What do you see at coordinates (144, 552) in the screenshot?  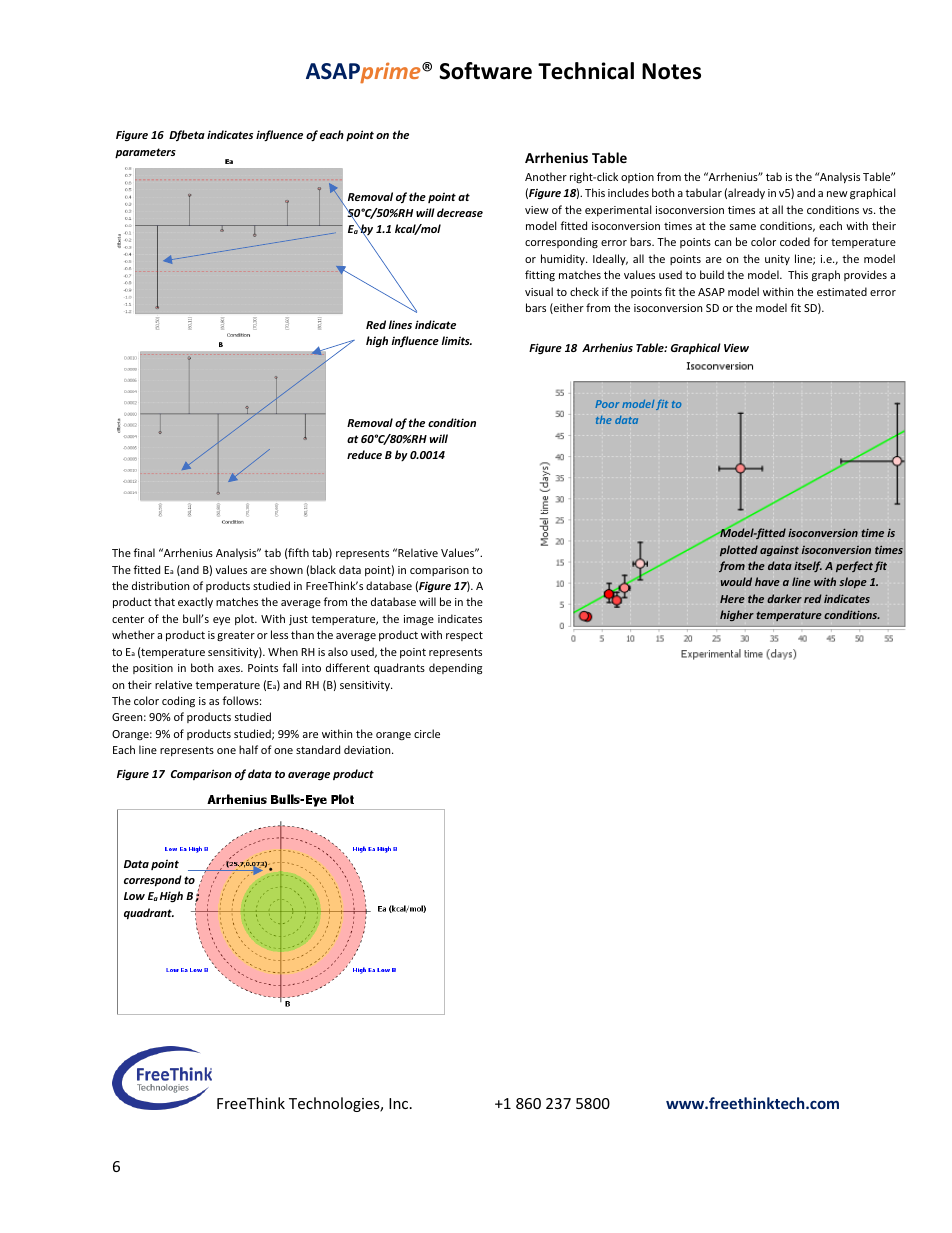 I see `final` at bounding box center [144, 552].
